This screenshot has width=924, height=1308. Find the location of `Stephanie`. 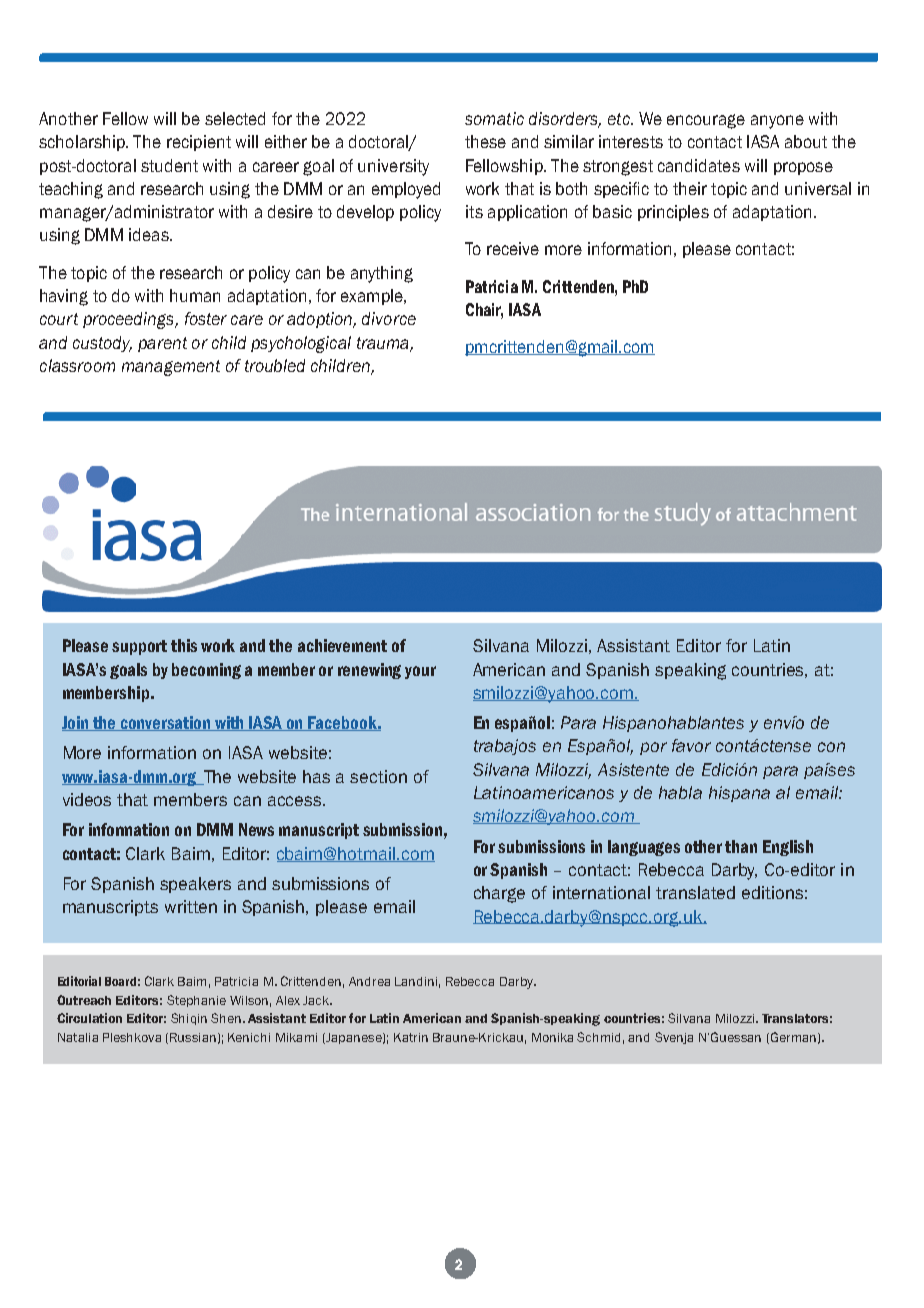

Stephanie is located at coordinates (196, 1001).
